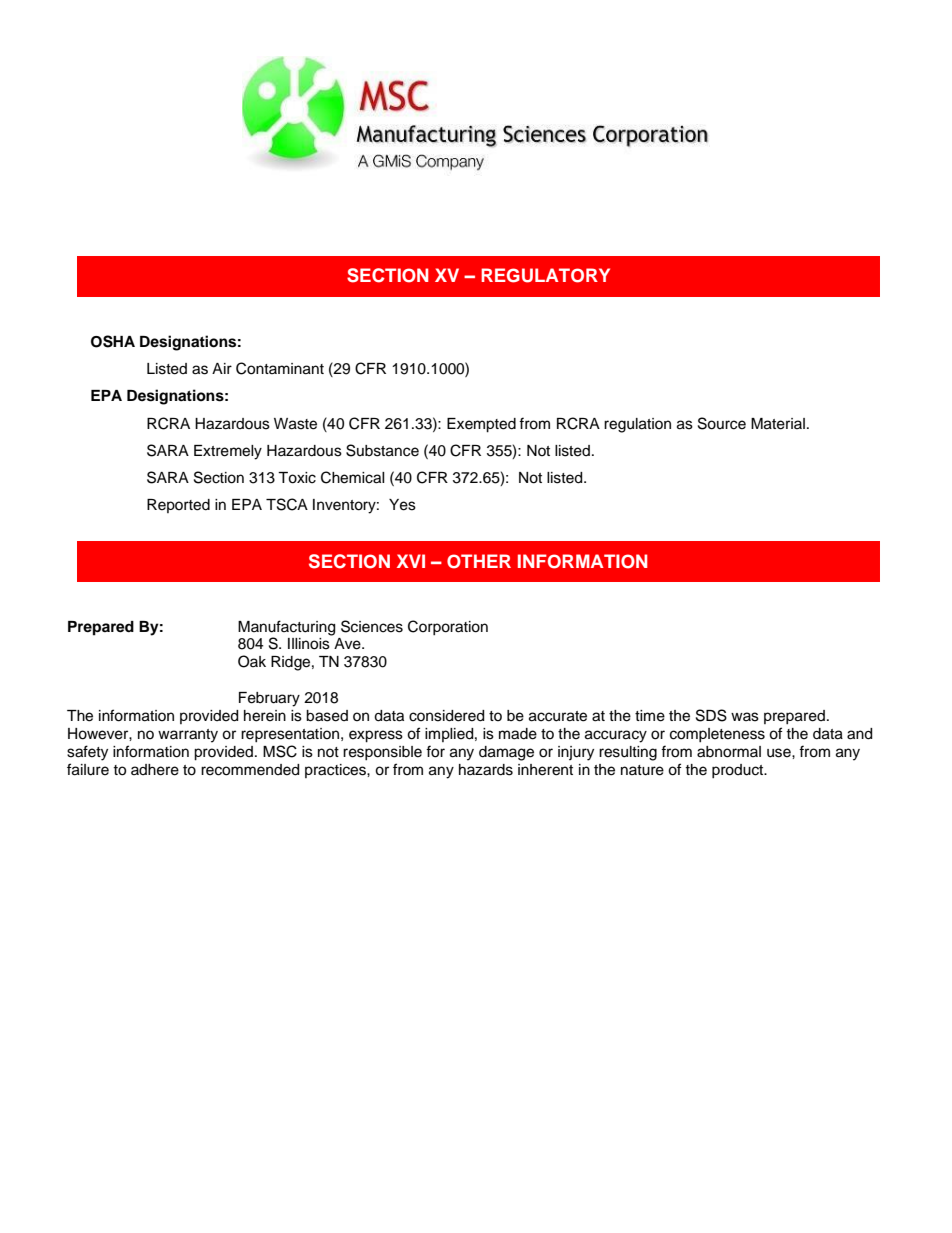 The width and height of the screenshot is (952, 1233). What do you see at coordinates (155, 770) in the screenshot?
I see `adhere` at bounding box center [155, 770].
